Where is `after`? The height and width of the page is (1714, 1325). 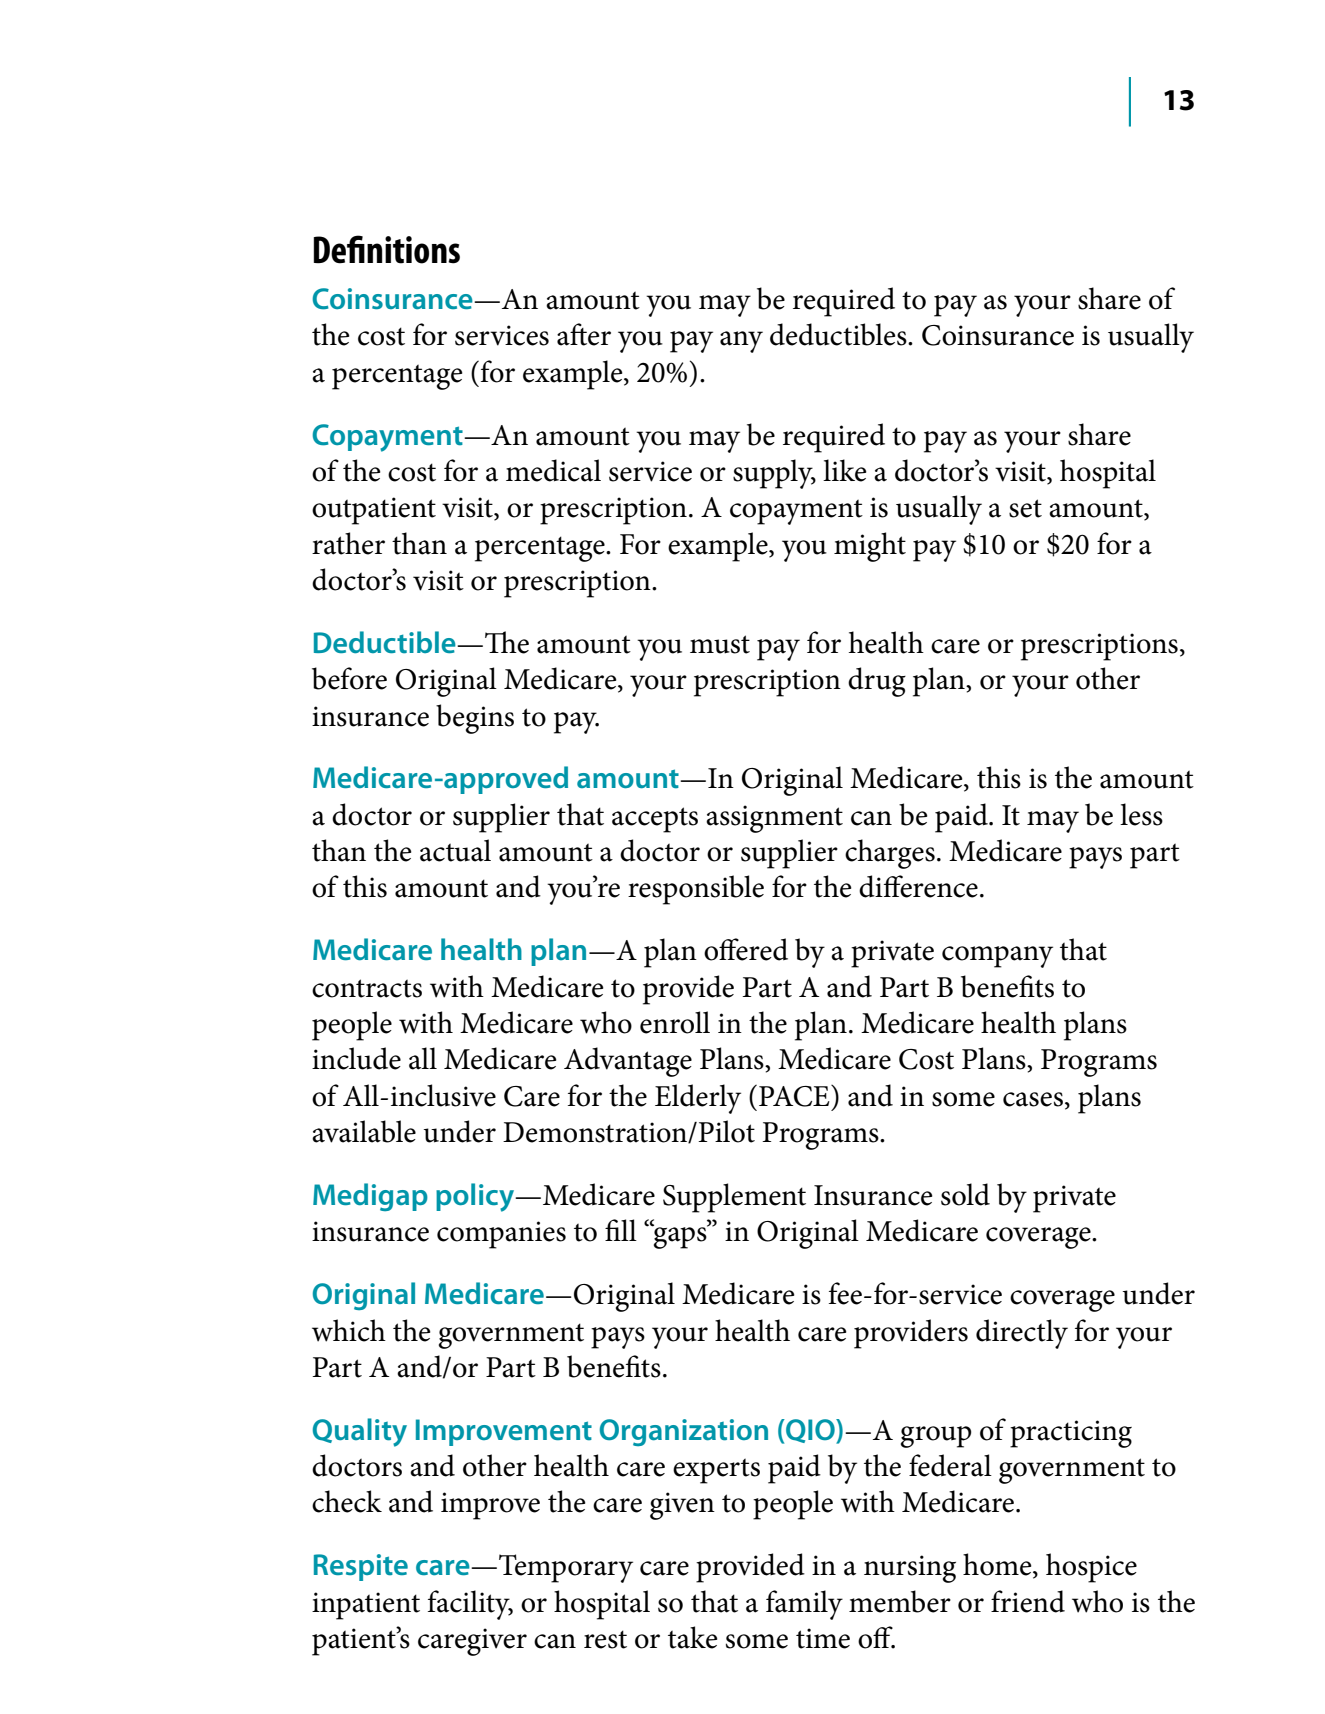 after is located at coordinates (584, 334).
